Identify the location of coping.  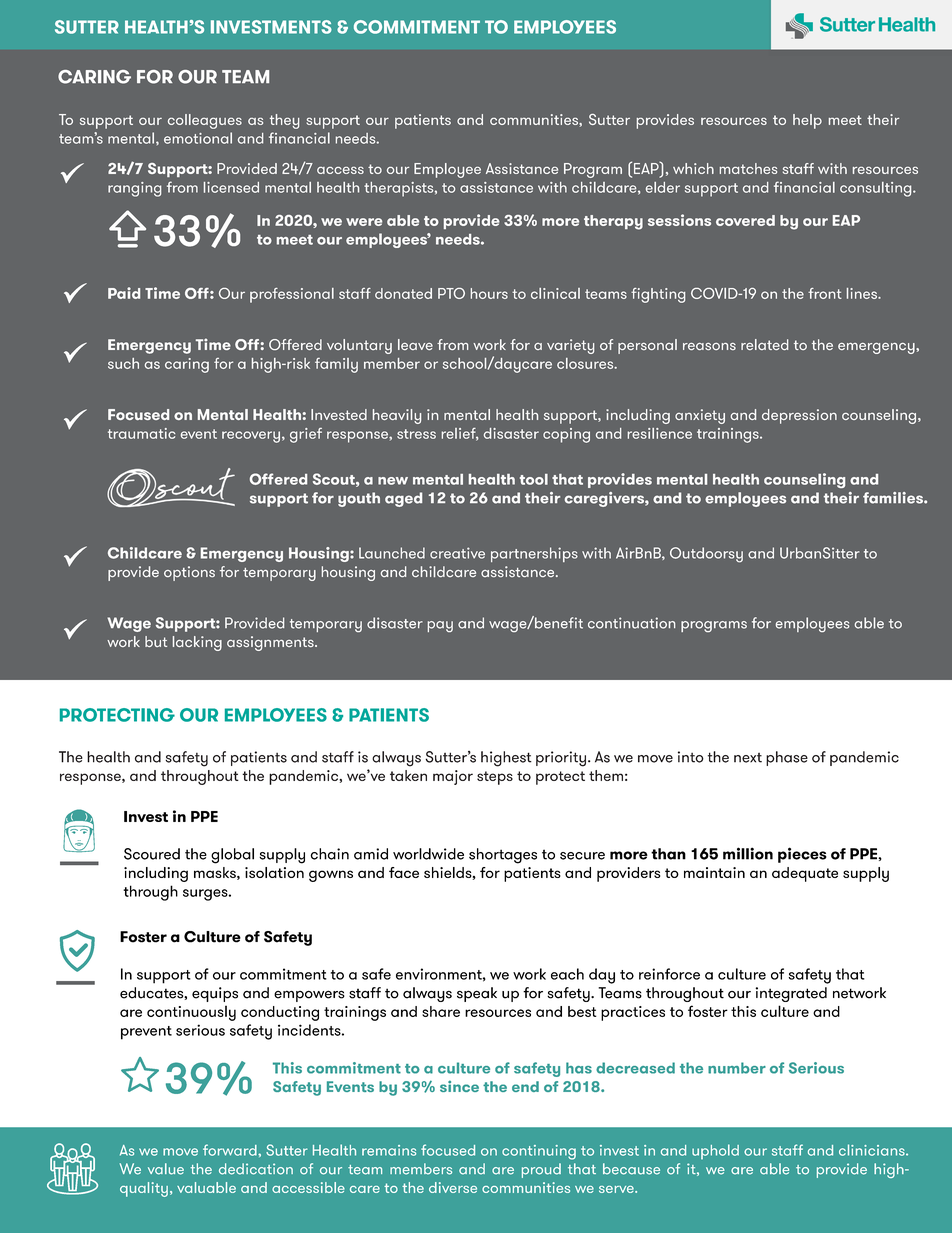
(566, 435).
